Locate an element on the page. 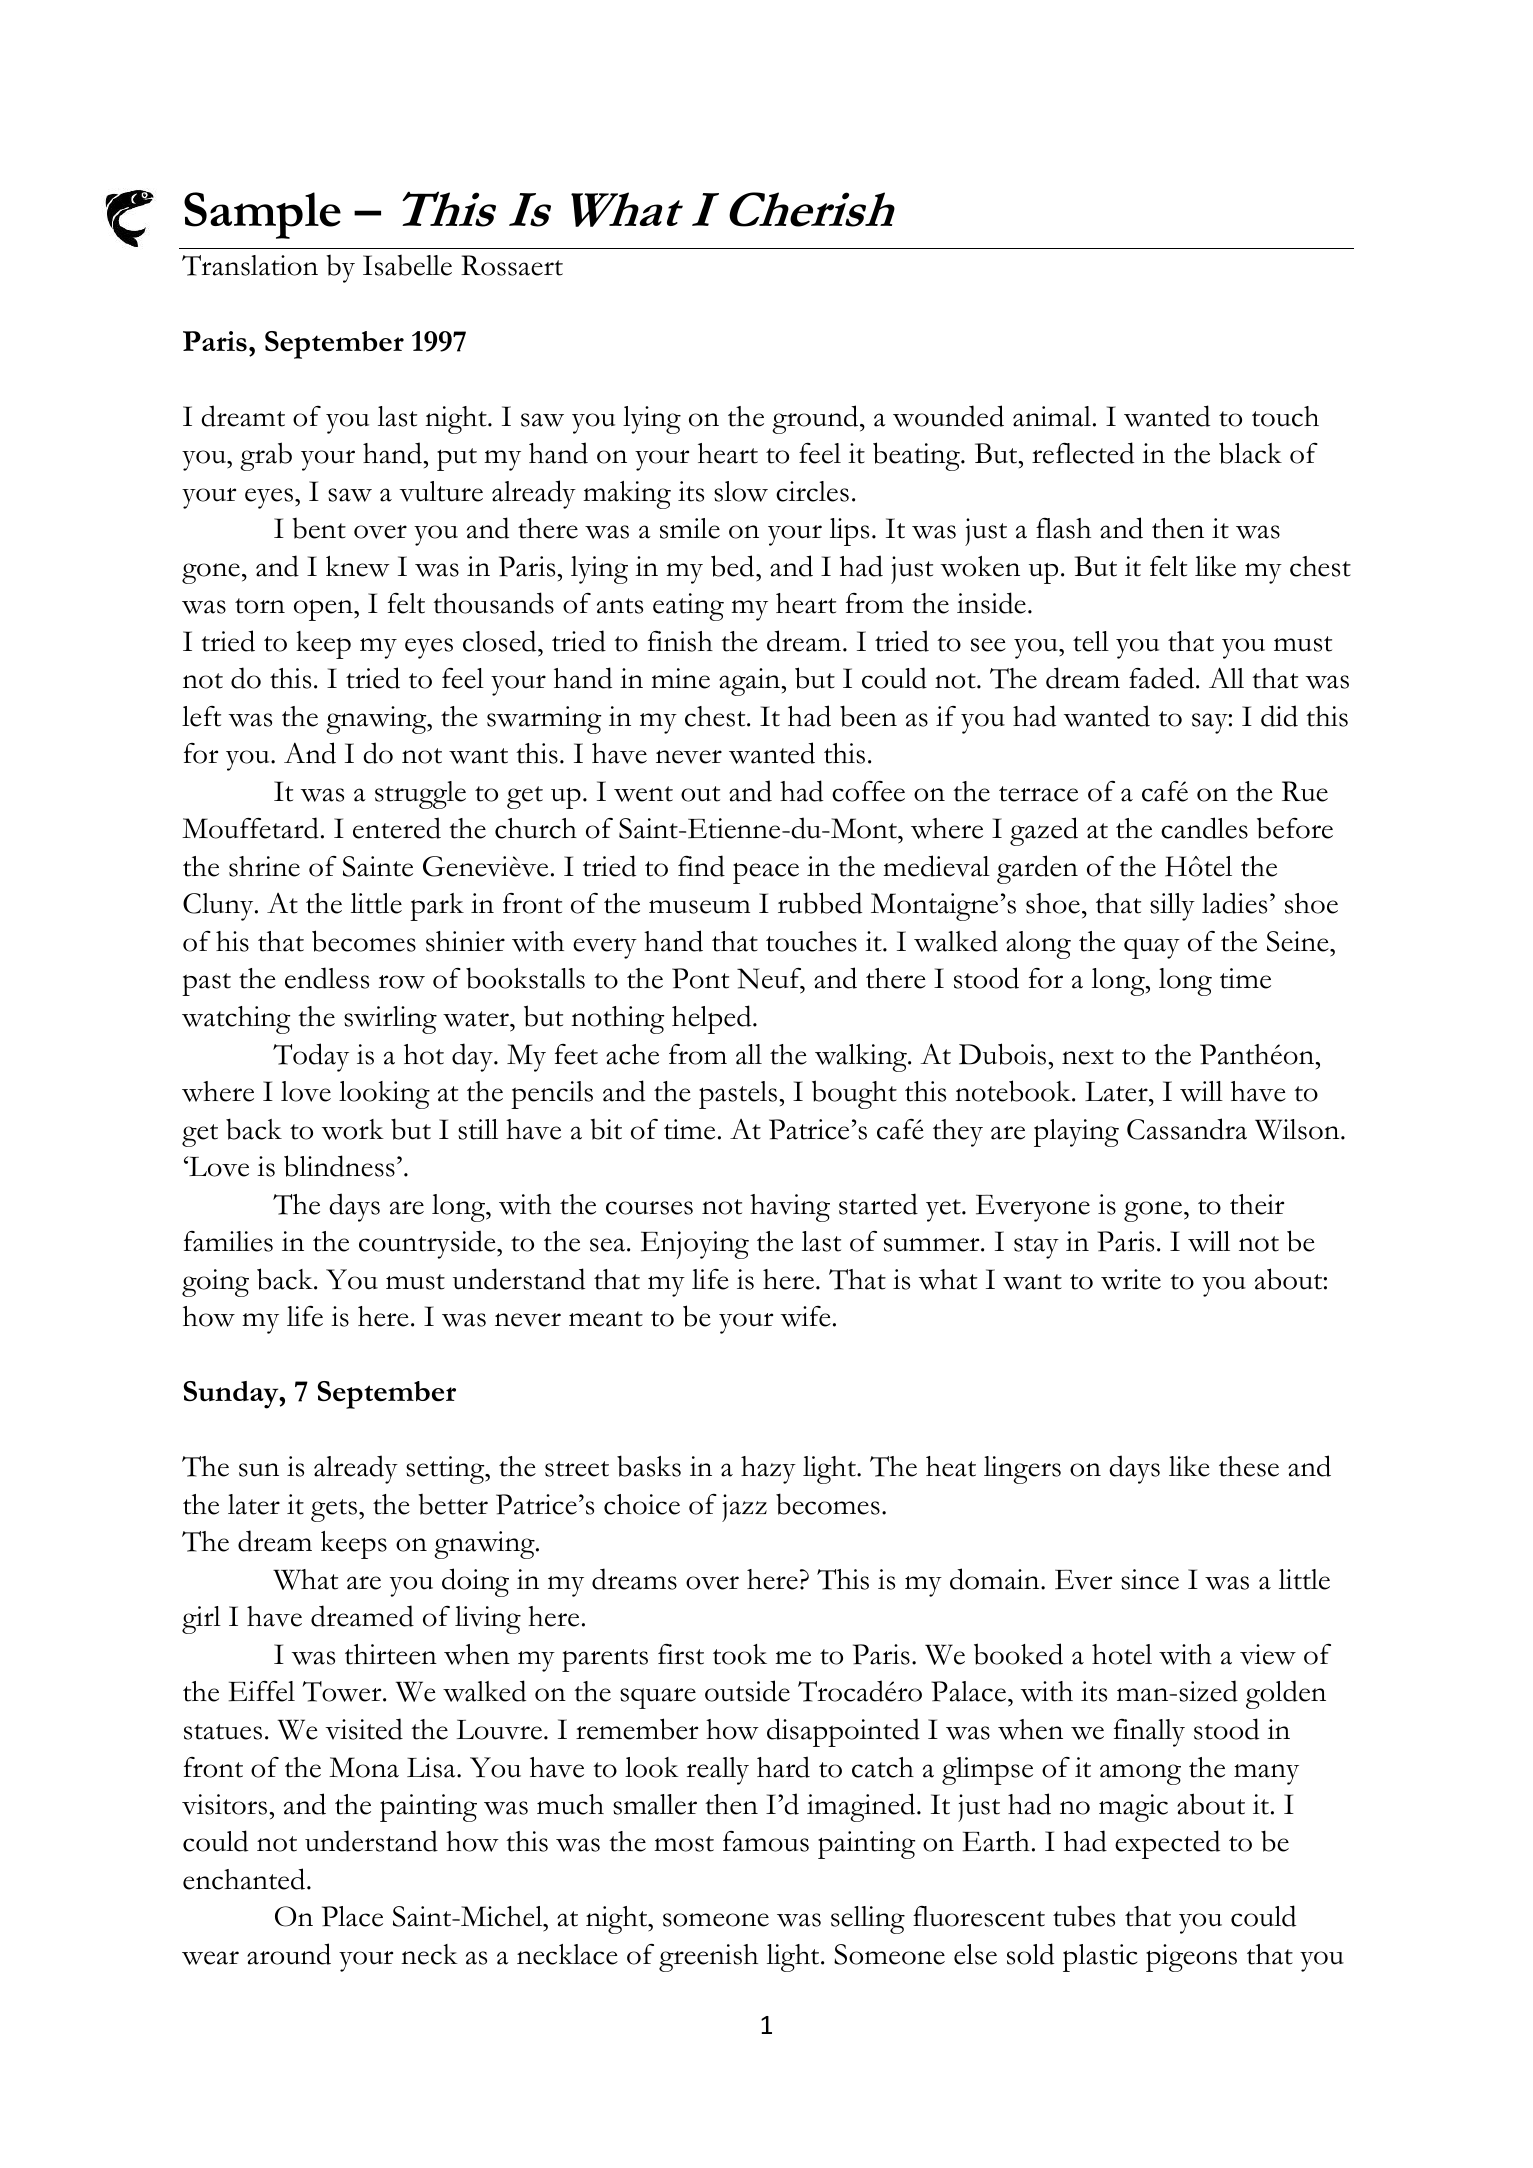 The height and width of the document is (2168, 1533). animal is located at coordinates (1052, 416).
